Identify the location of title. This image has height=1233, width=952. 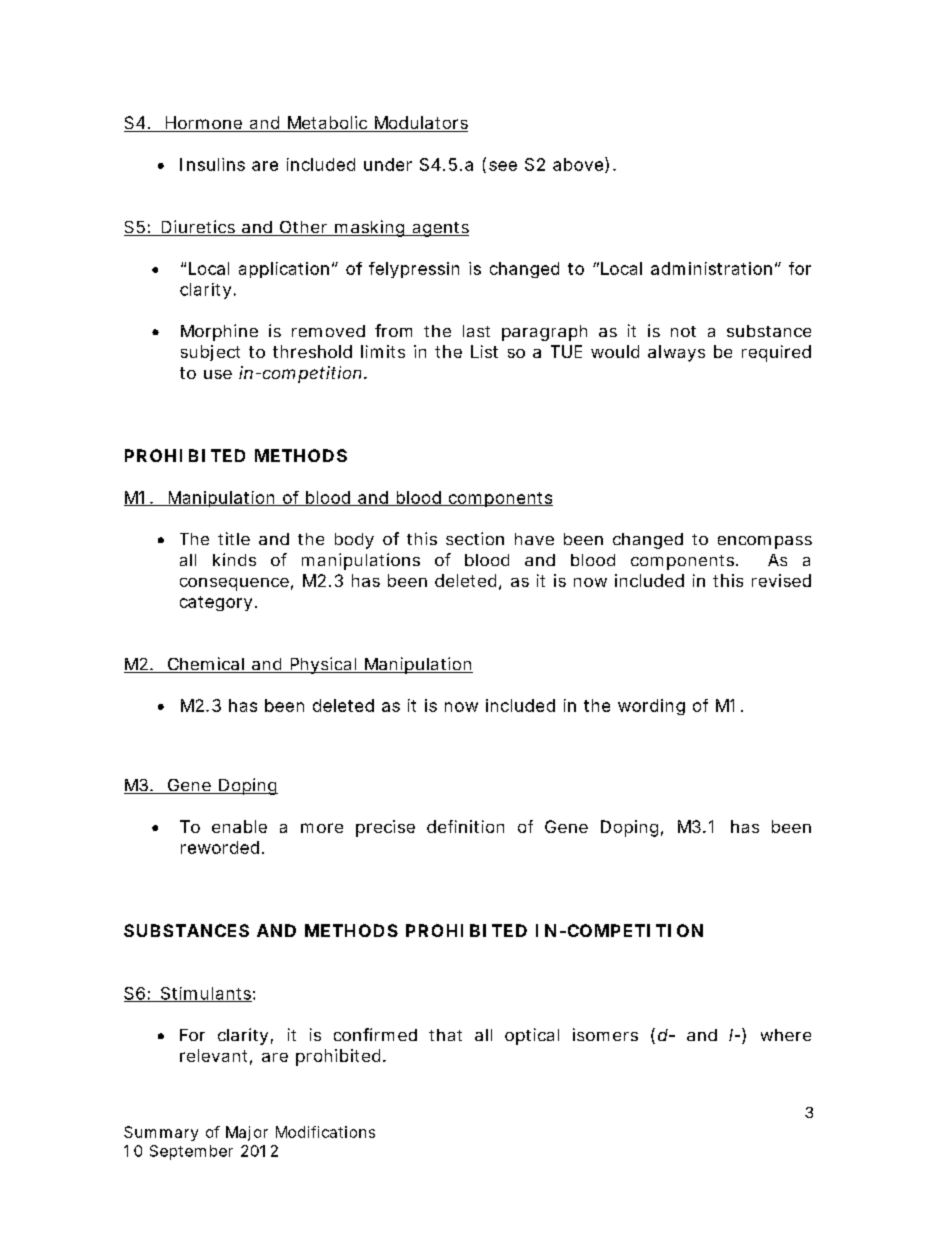
(234, 538).
